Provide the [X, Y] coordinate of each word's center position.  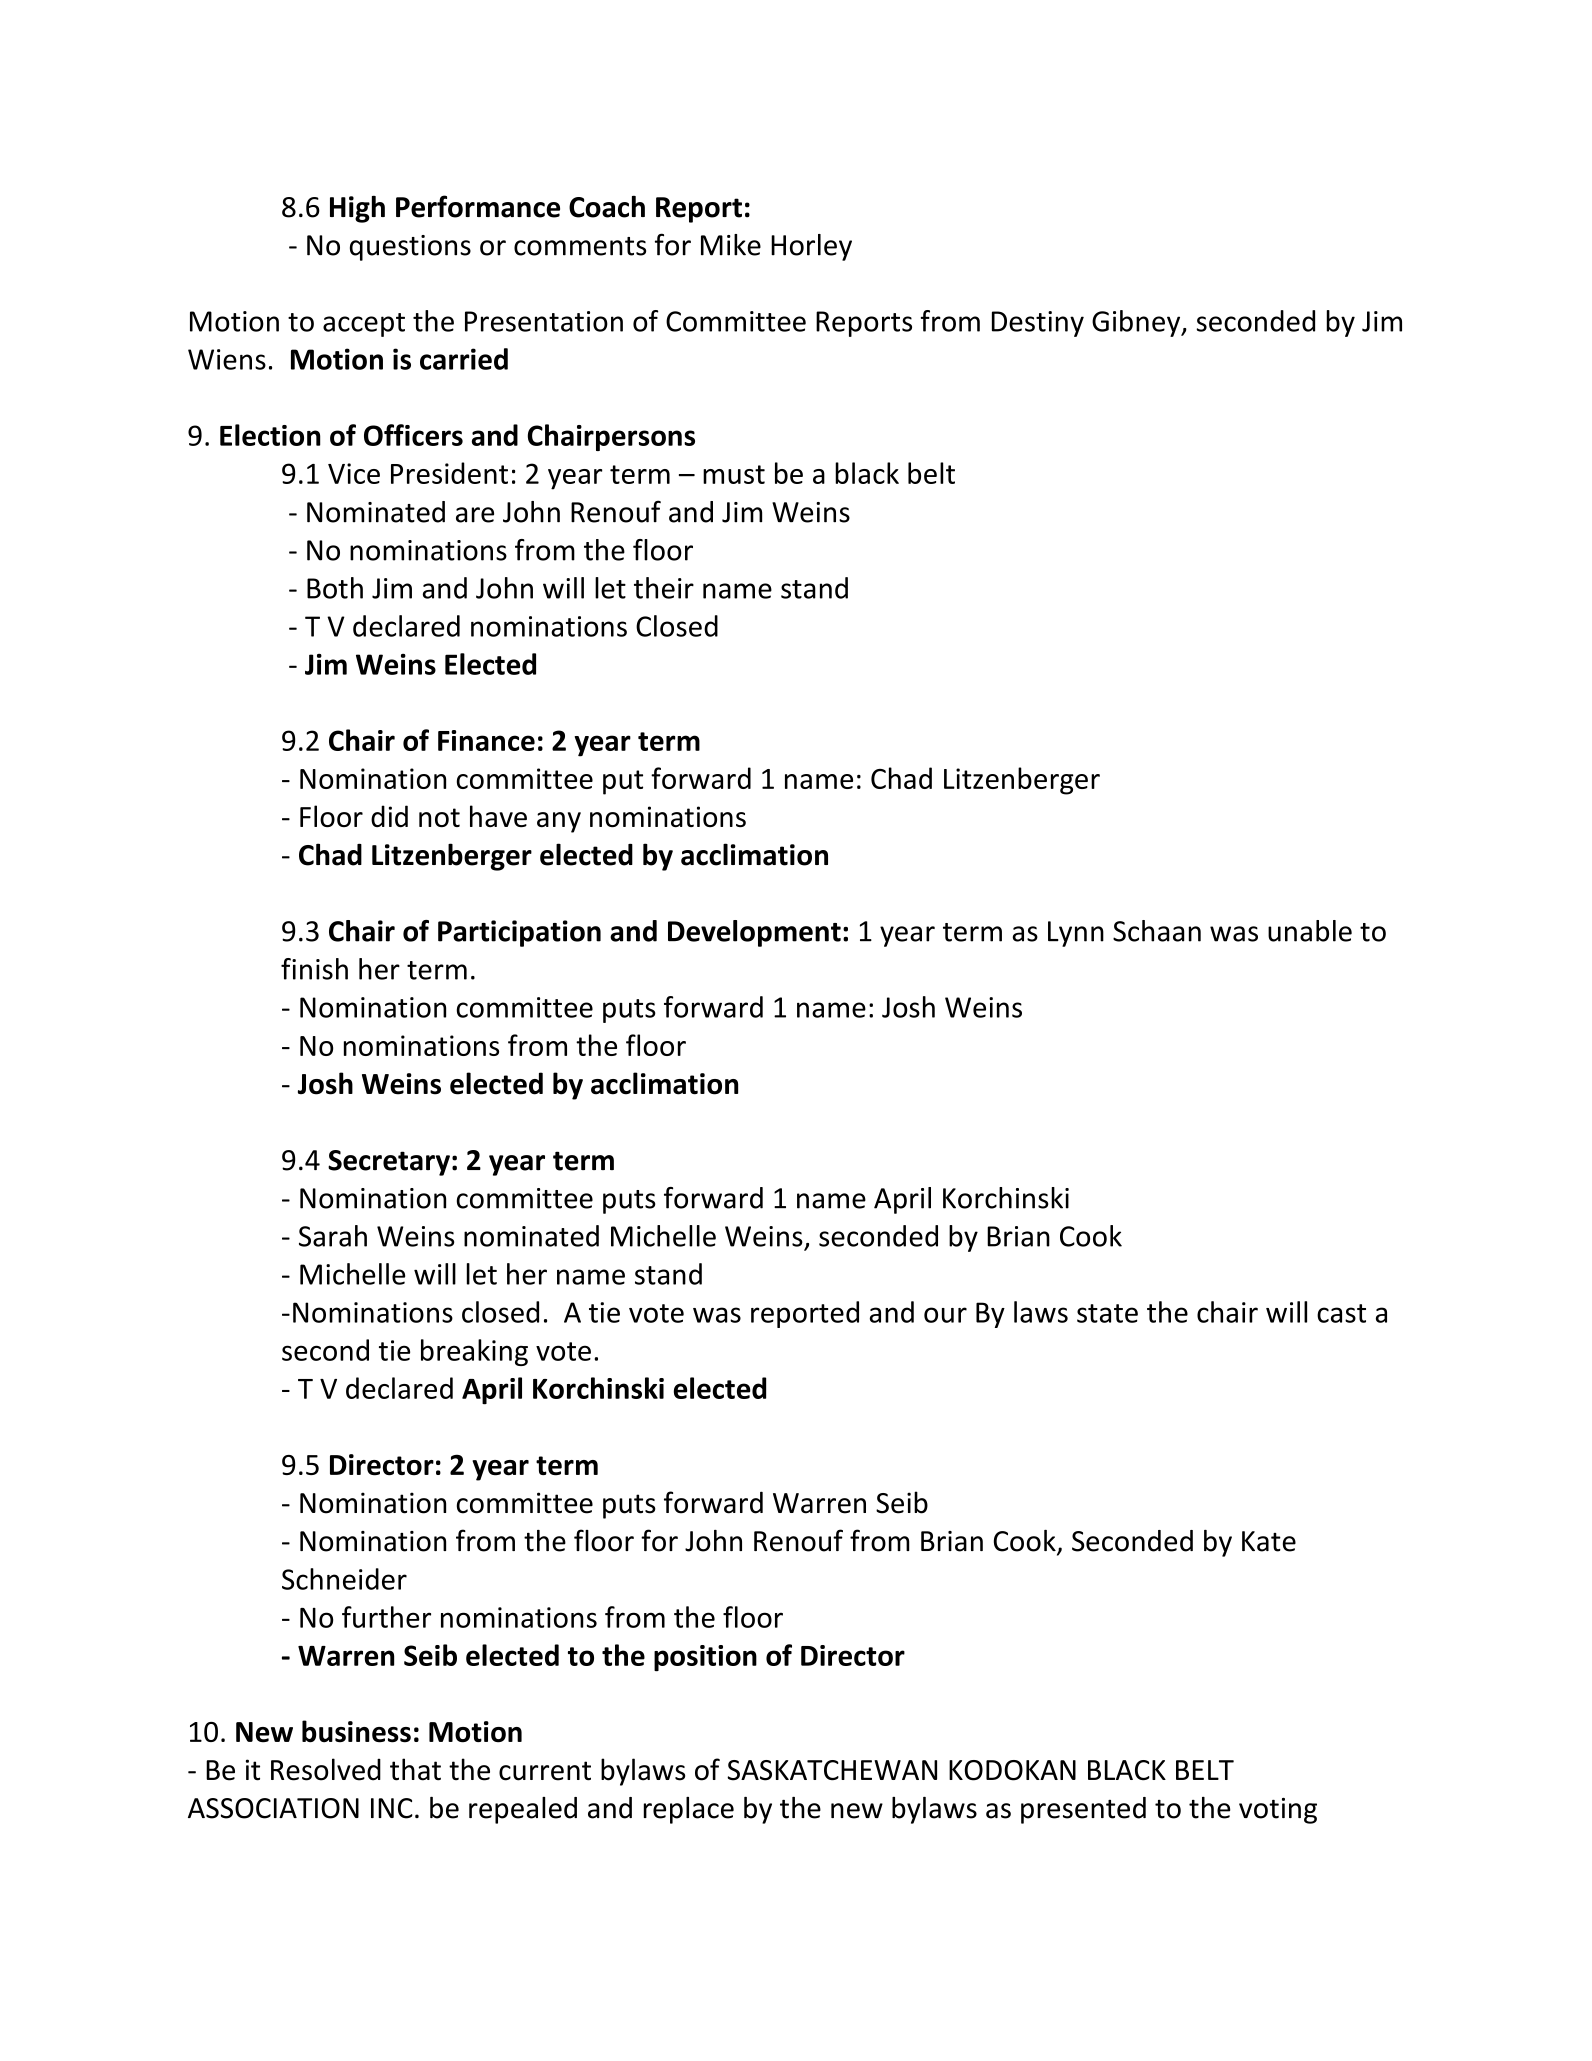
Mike [731, 245]
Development [754, 933]
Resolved [326, 1769]
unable [1310, 931]
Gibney [1137, 323]
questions [410, 248]
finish [314, 969]
